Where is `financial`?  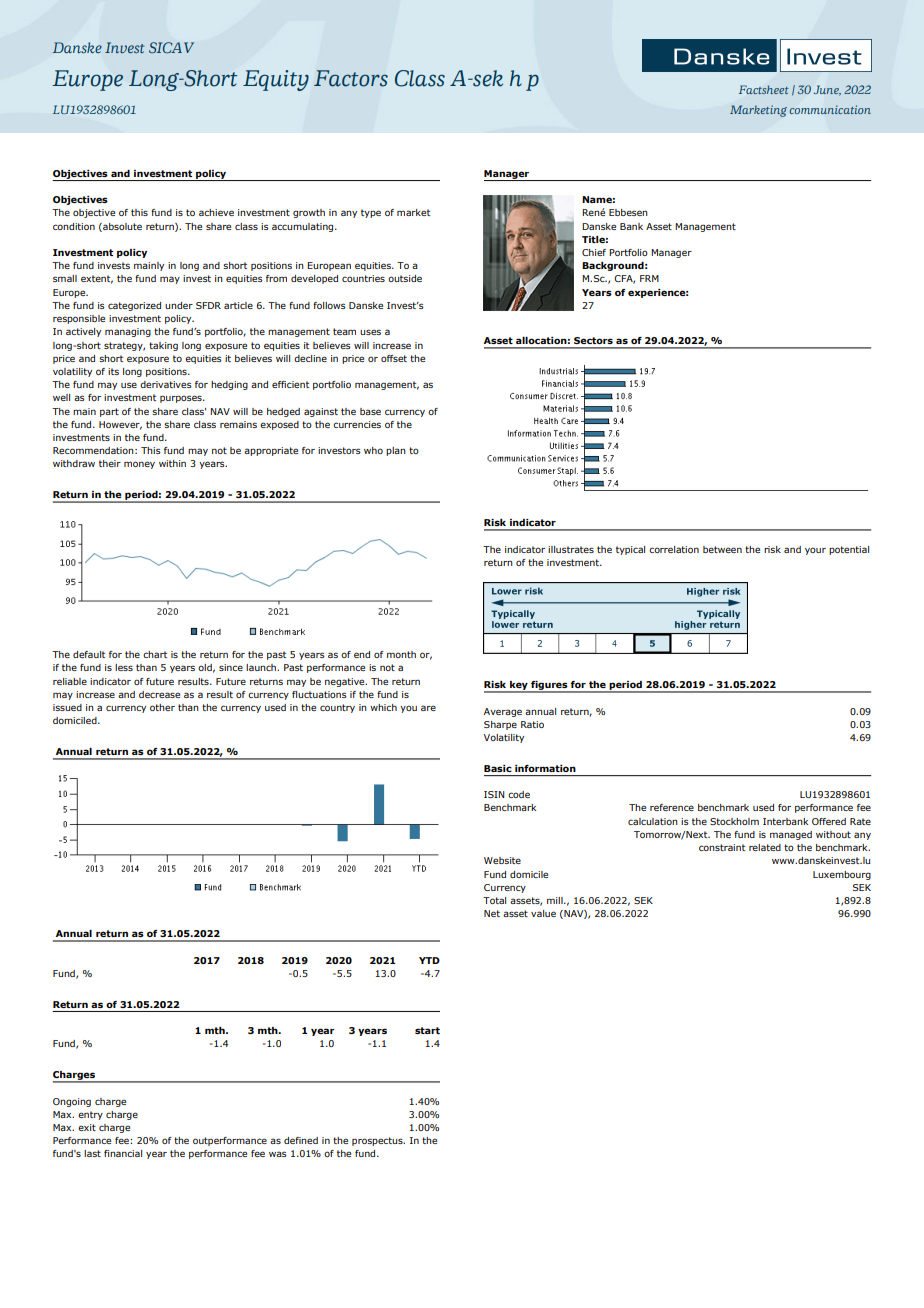 financial is located at coordinates (123, 1153).
